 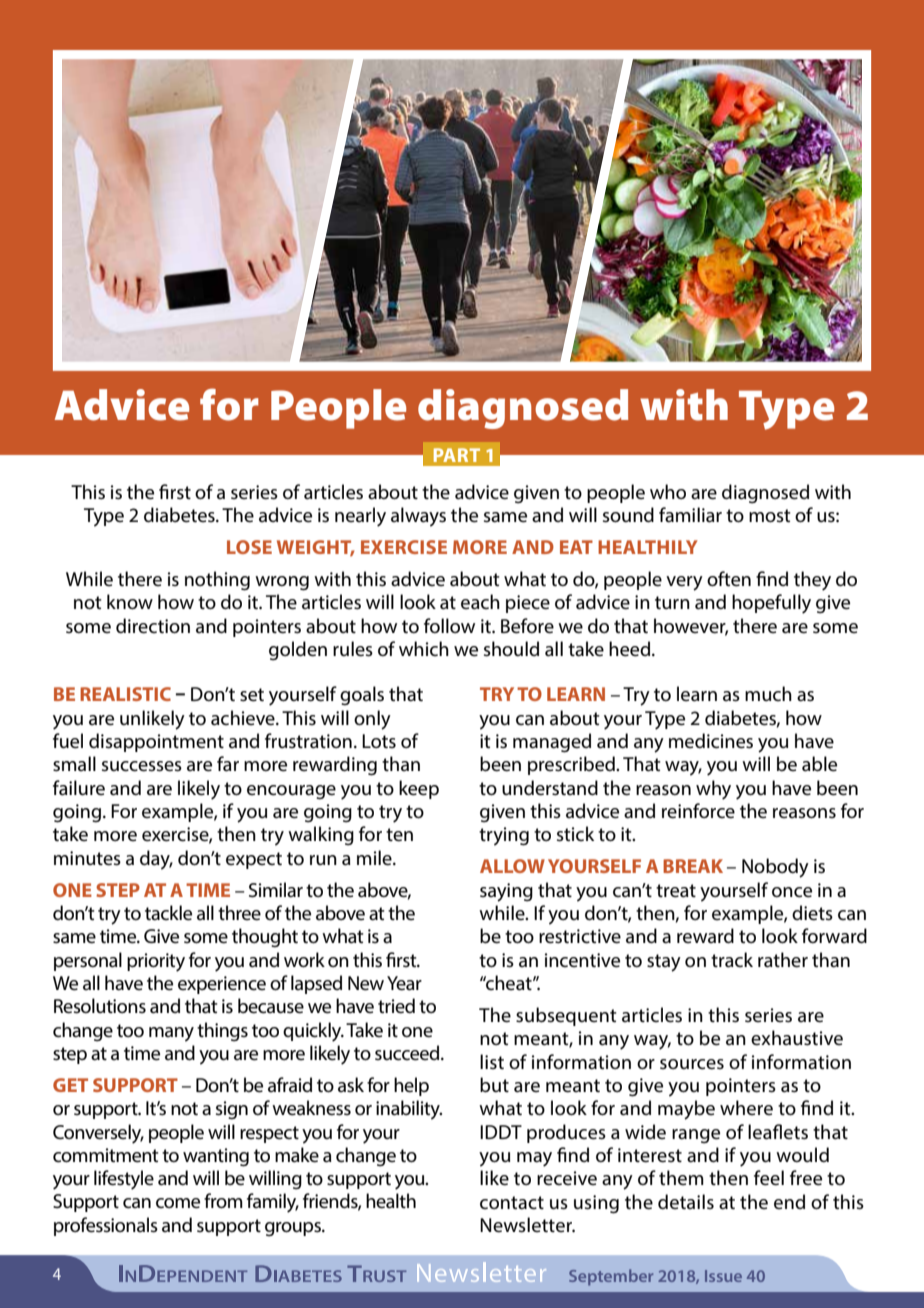 What do you see at coordinates (711, 741) in the screenshot?
I see `medicines` at bounding box center [711, 741].
